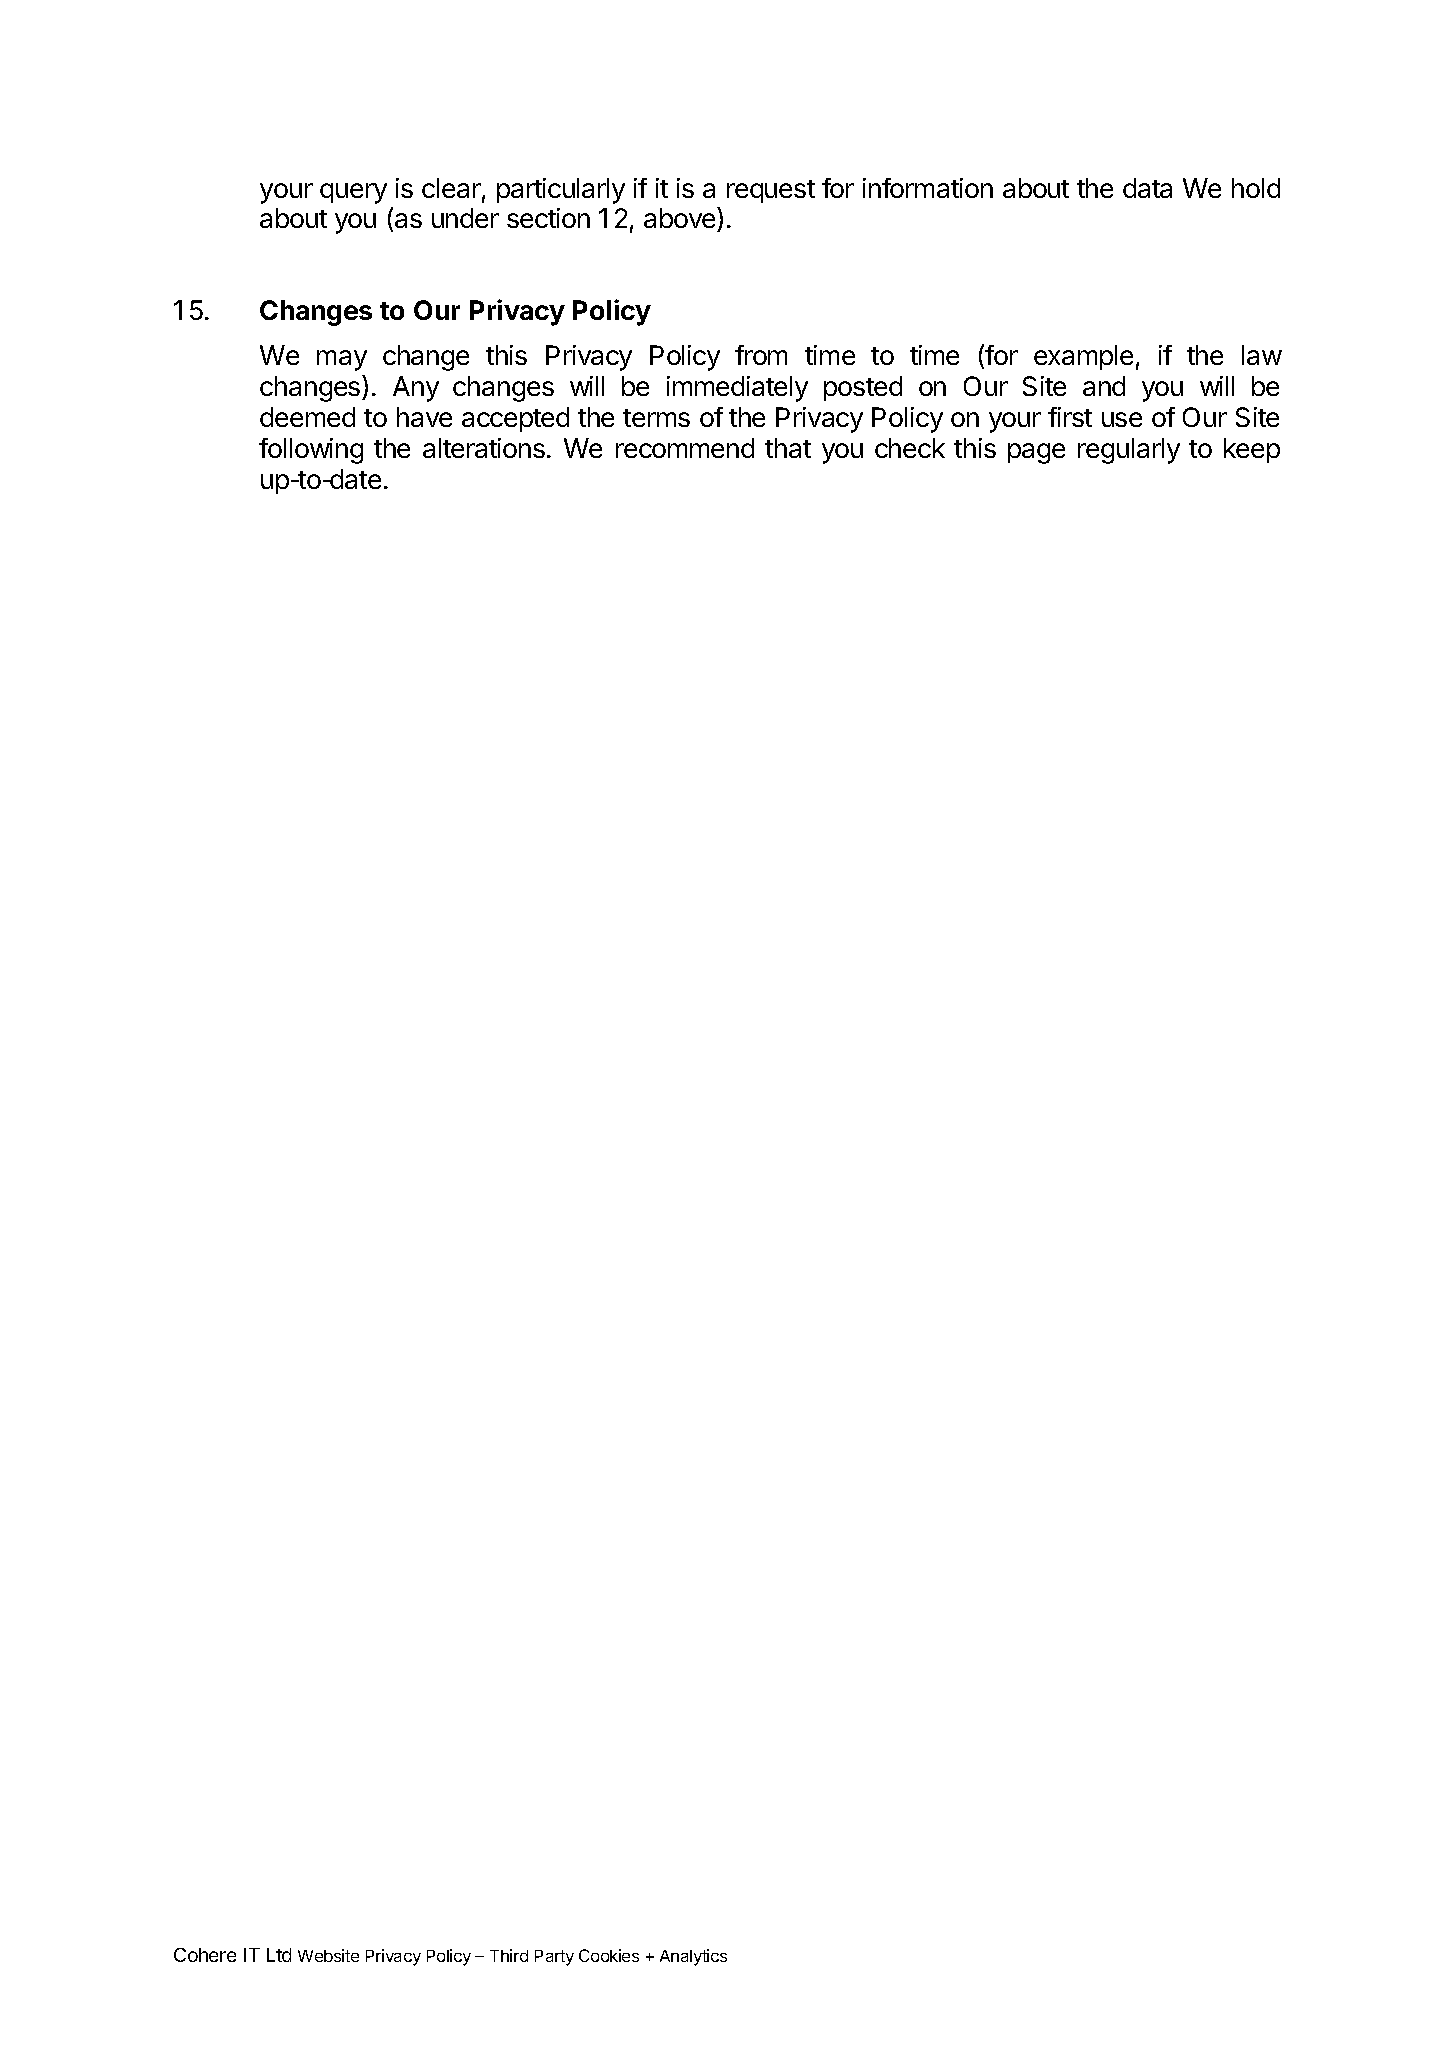  What do you see at coordinates (693, 1957) in the screenshot?
I see `Analytics` at bounding box center [693, 1957].
